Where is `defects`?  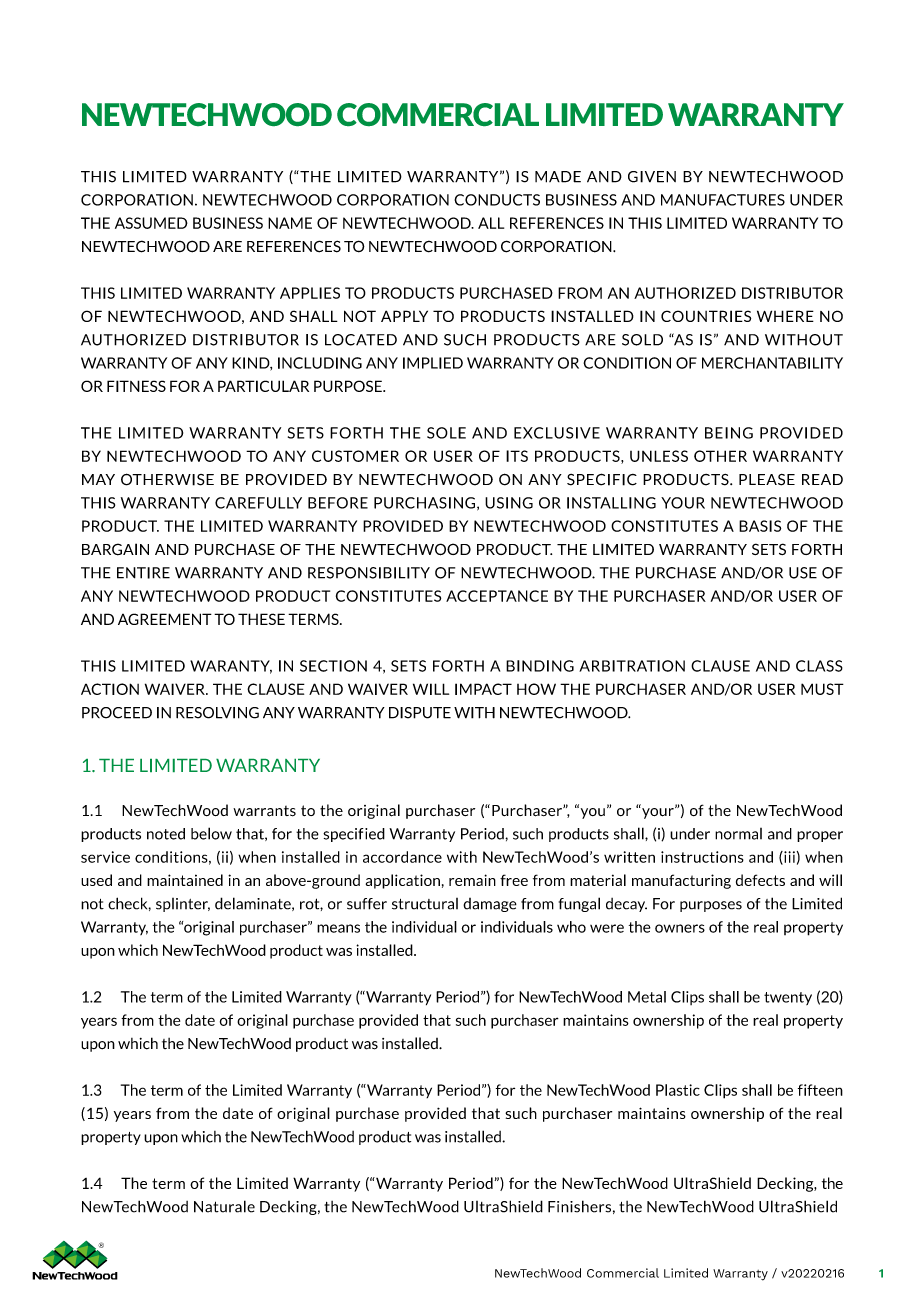
defects is located at coordinates (760, 880).
